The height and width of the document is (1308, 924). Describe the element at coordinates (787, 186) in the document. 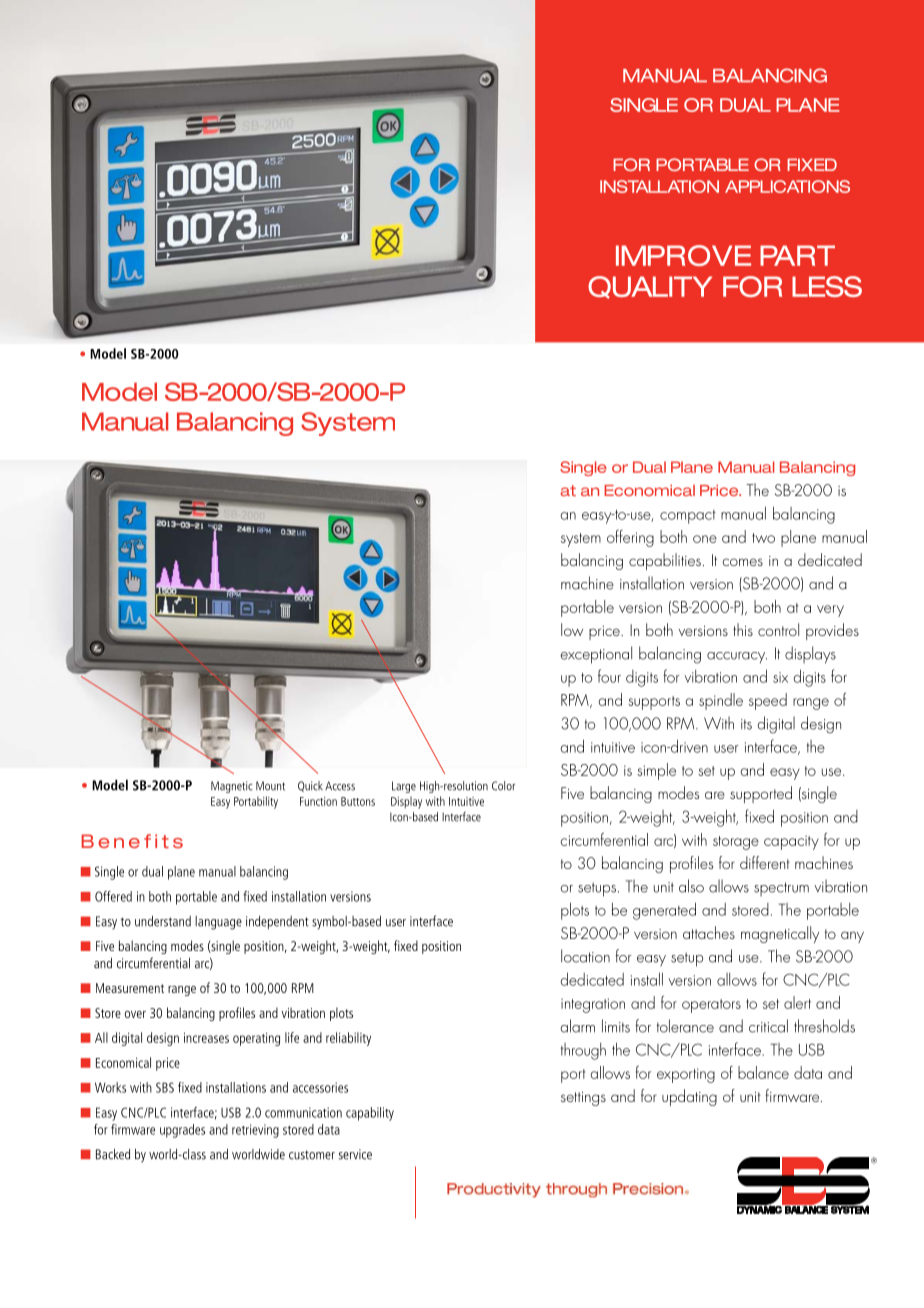

I see `Applications` at that location.
